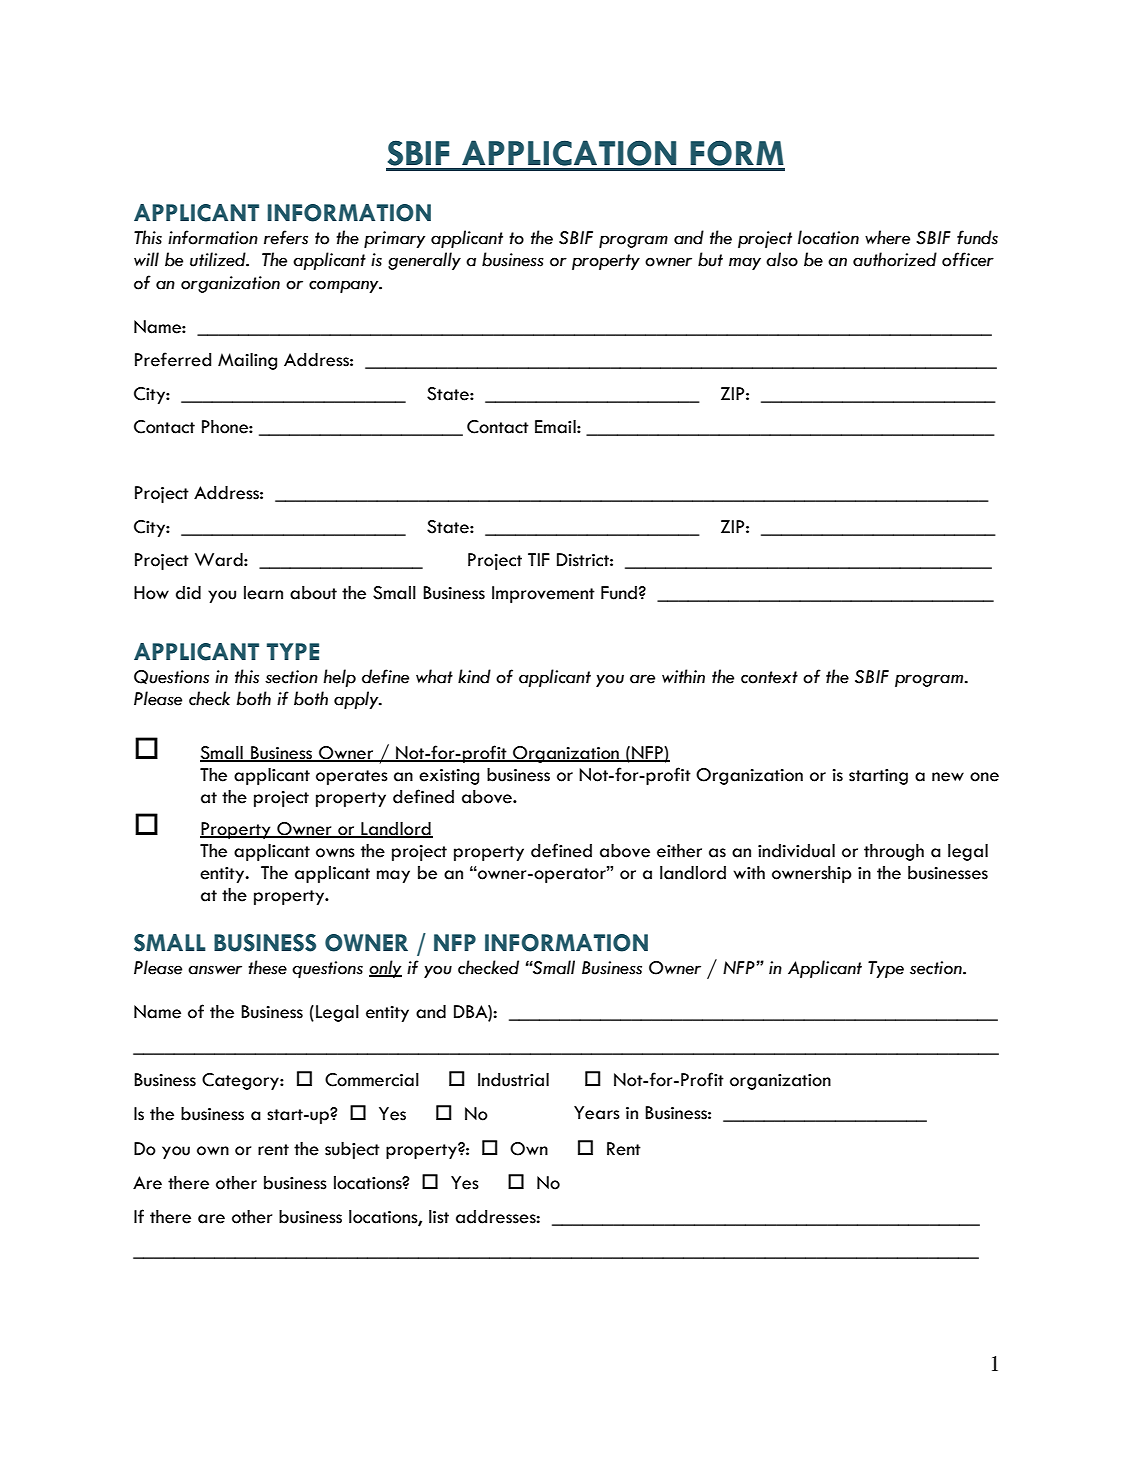  What do you see at coordinates (267, 967) in the page?
I see `these` at bounding box center [267, 967].
